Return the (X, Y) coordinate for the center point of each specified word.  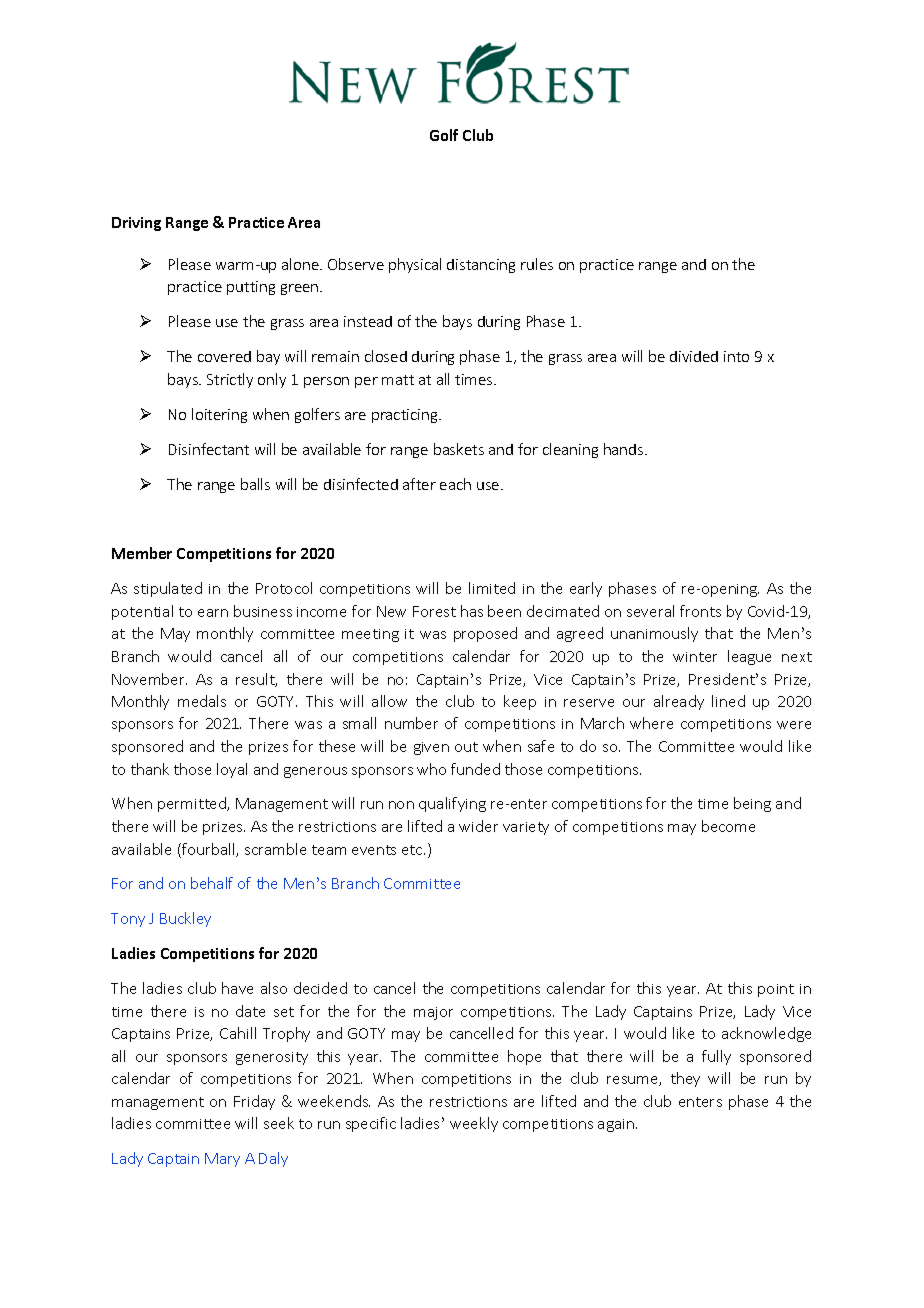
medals (202, 701)
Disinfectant (209, 449)
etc (413, 850)
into (736, 356)
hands (625, 449)
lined (728, 701)
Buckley (185, 919)
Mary (222, 1160)
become (728, 826)
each (455, 484)
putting (251, 288)
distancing (481, 266)
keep (520, 702)
